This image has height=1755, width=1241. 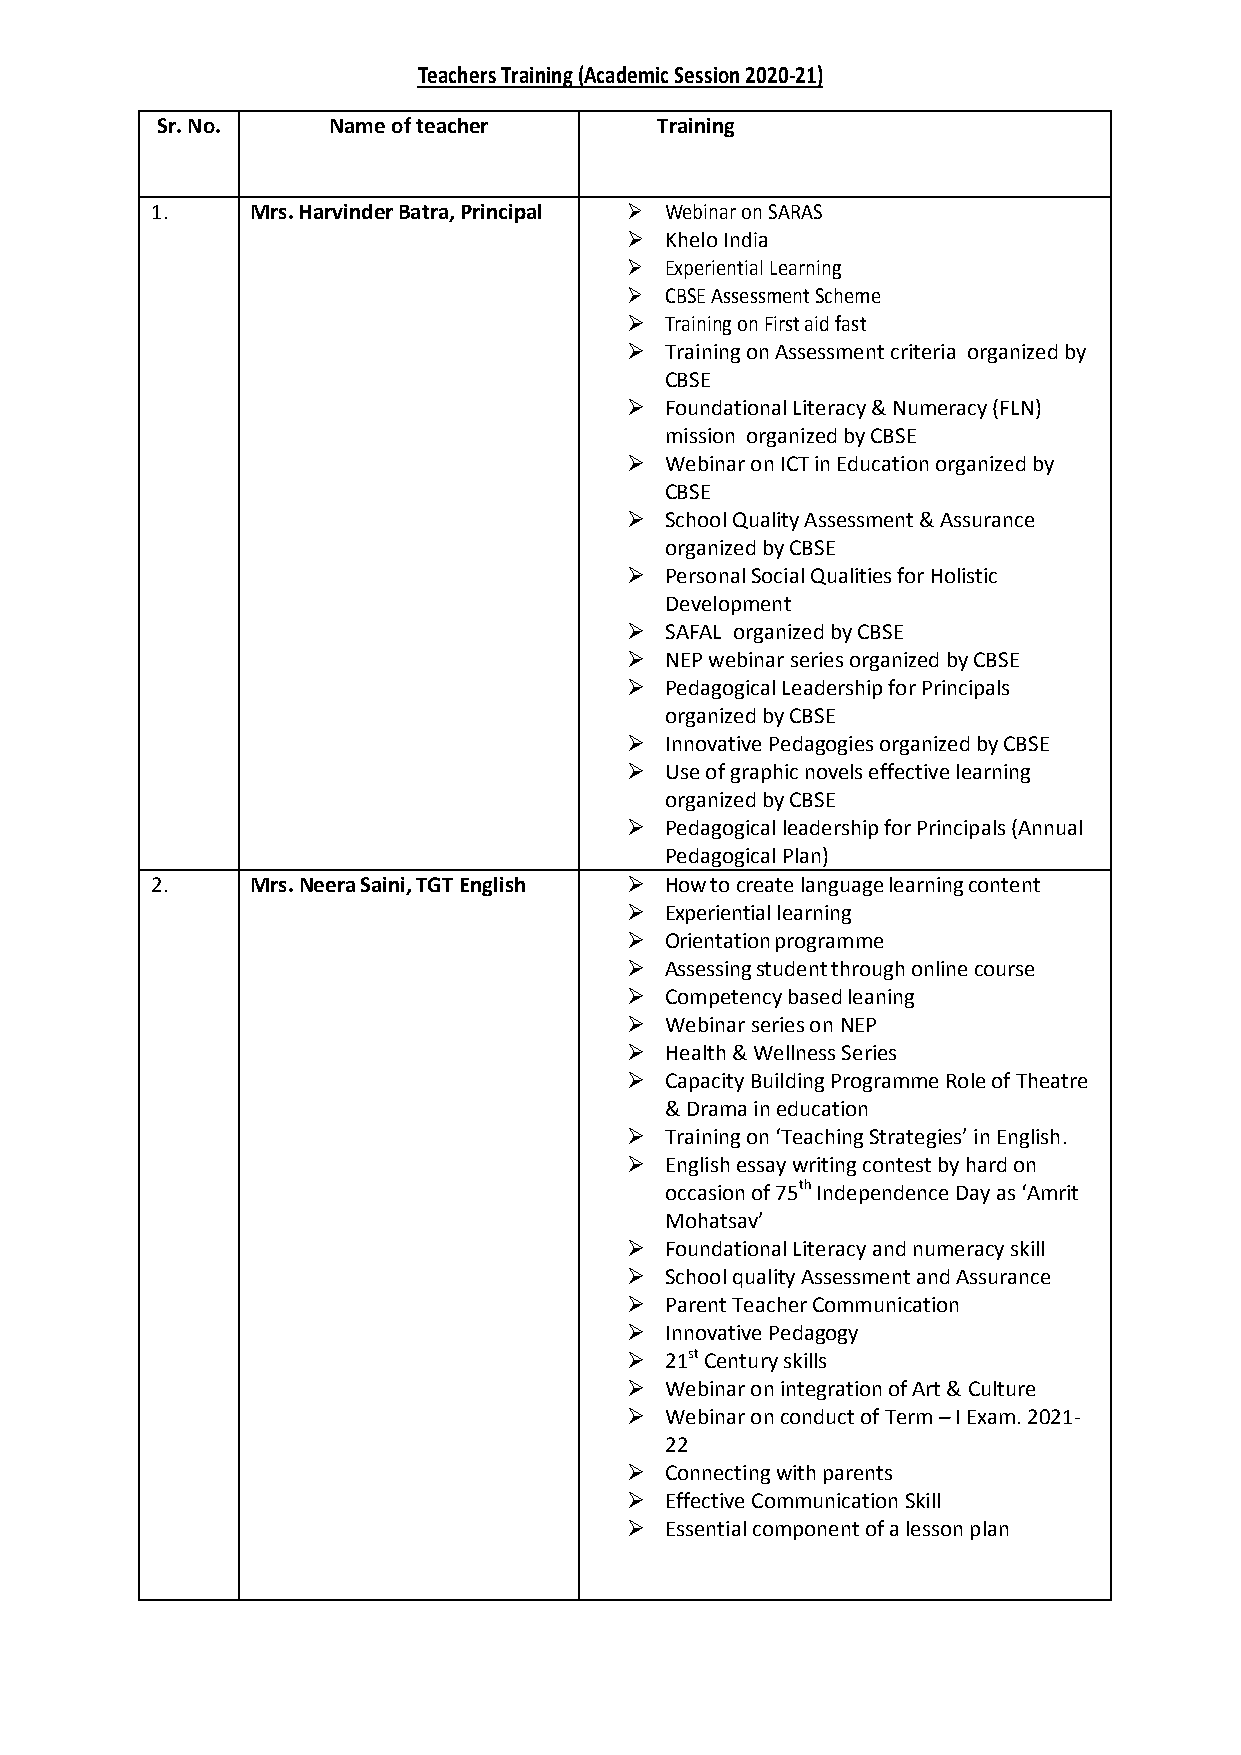 I want to click on Scheme, so click(x=848, y=295).
